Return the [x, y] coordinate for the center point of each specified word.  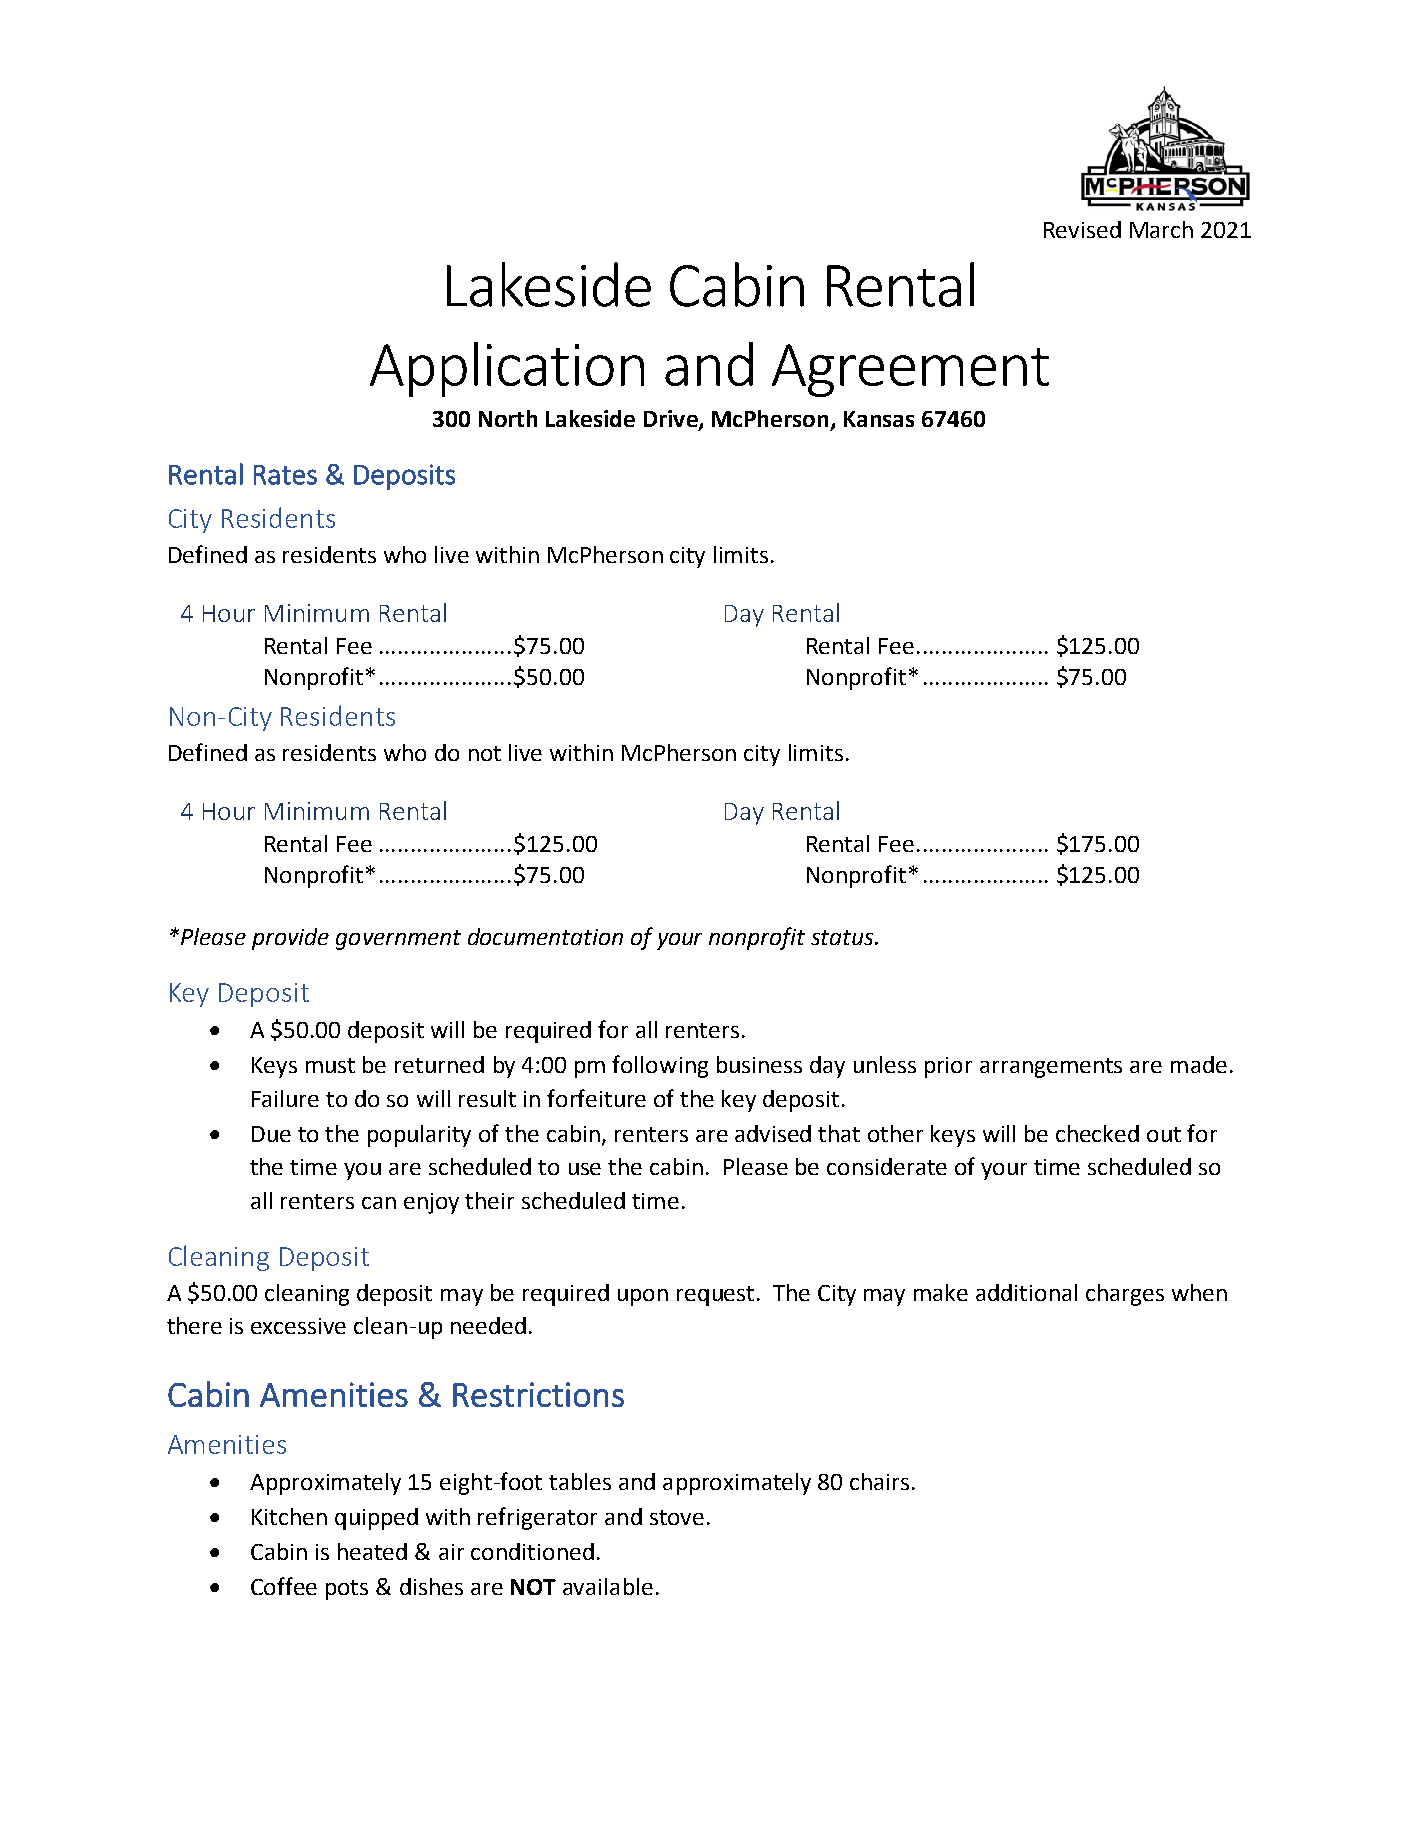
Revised [1082, 229]
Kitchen [289, 1516]
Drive [672, 420]
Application [507, 369]
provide [290, 939]
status [843, 937]
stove [677, 1517]
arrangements [1051, 1068]
